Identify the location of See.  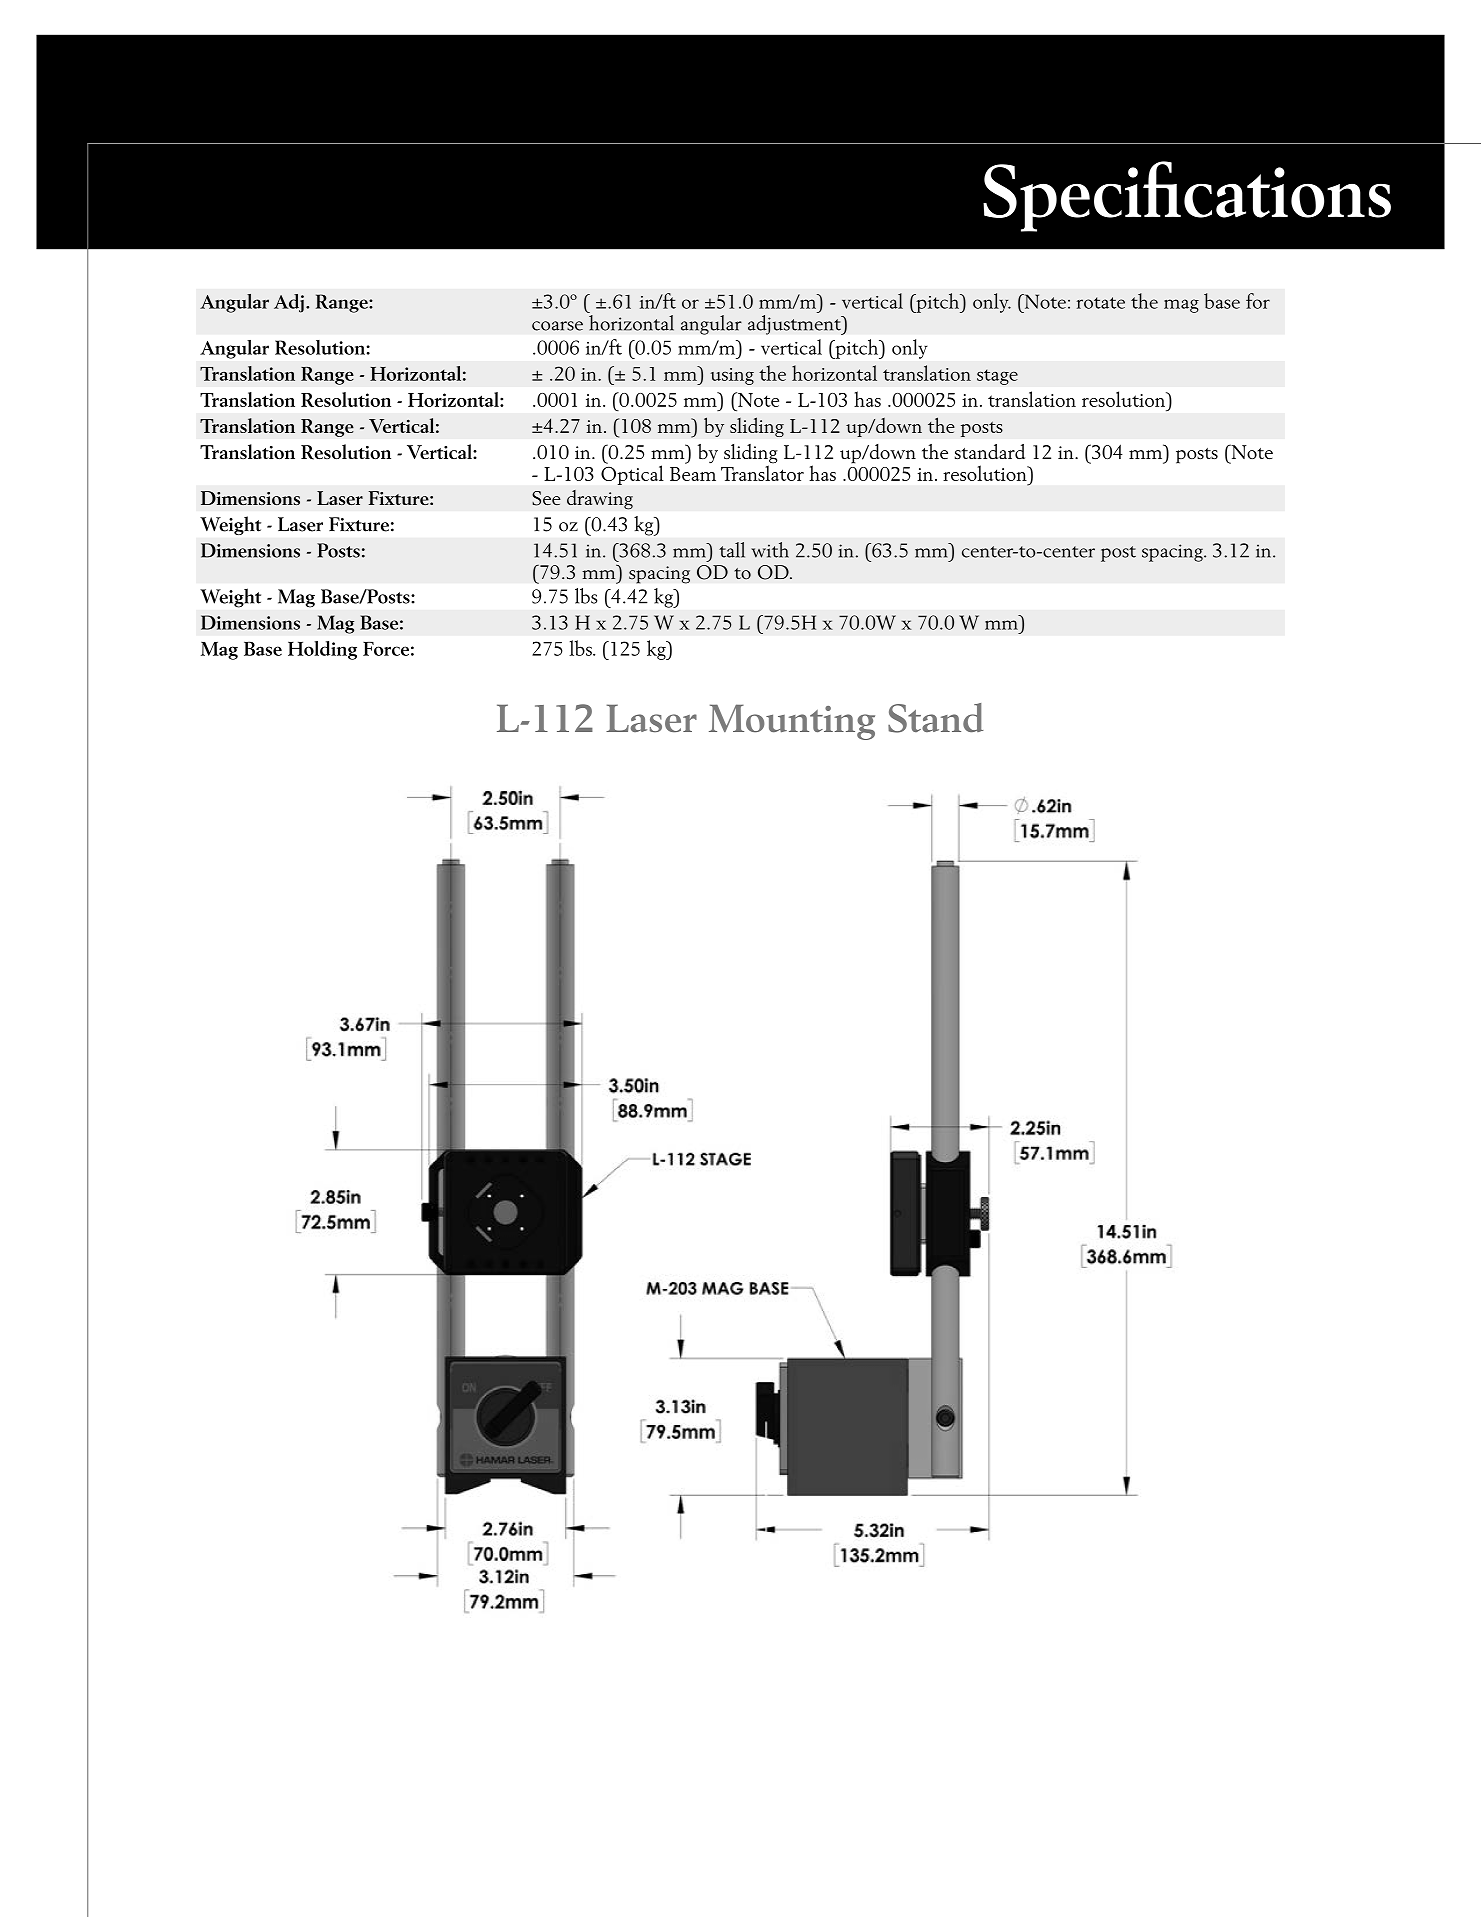
(546, 498).
